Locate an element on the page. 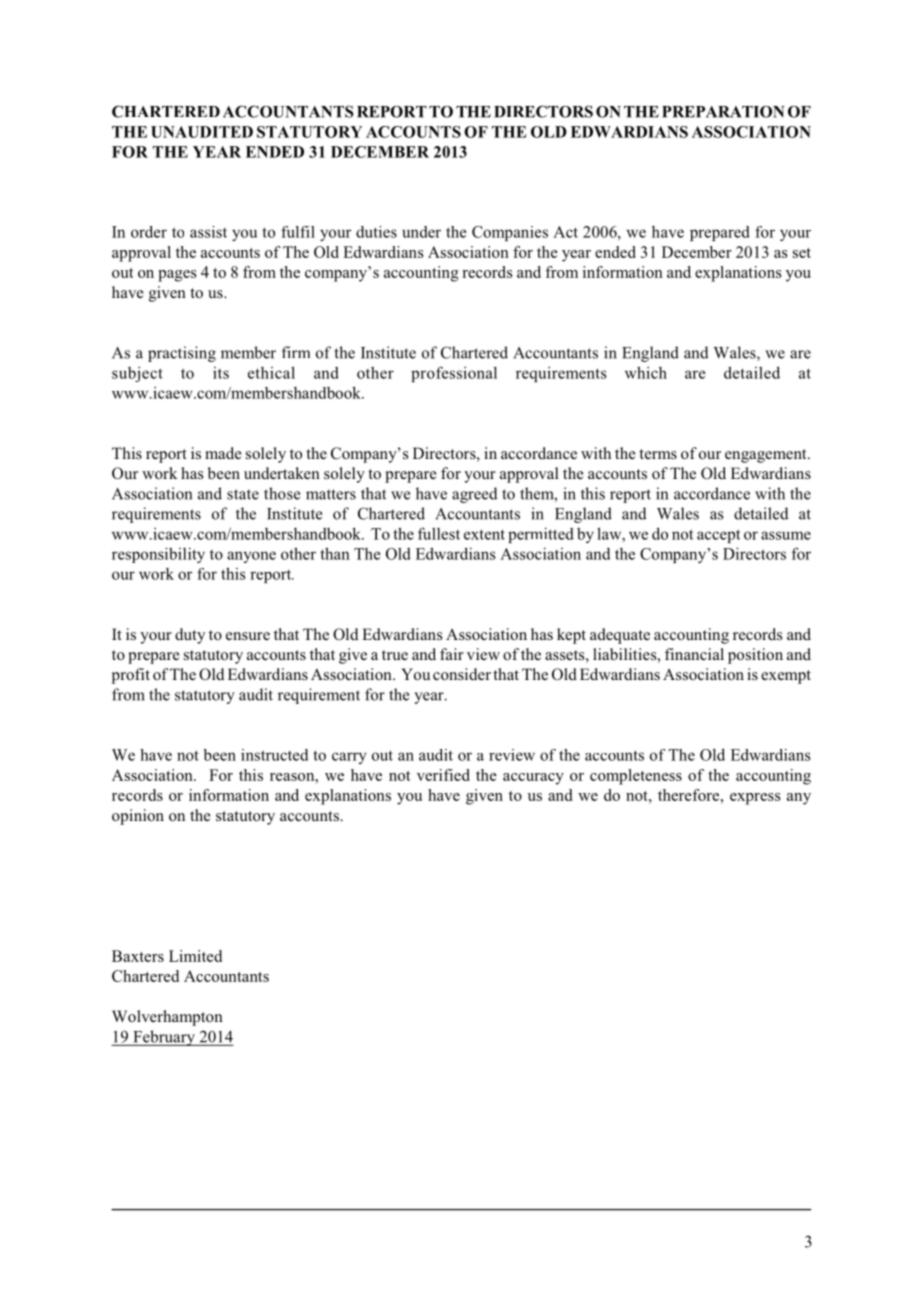  assist is located at coordinates (208, 232).
